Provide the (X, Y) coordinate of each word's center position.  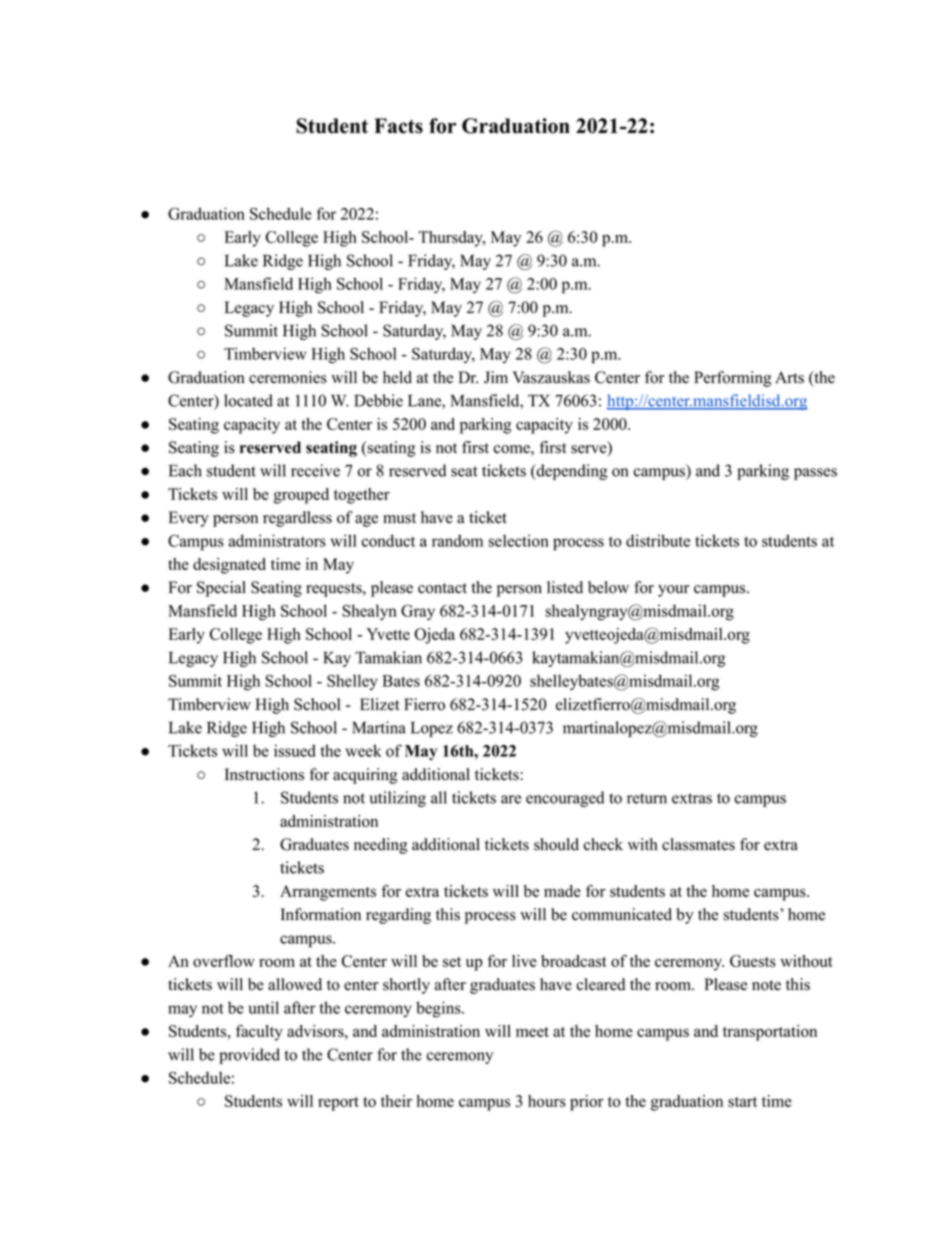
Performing (732, 379)
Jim (496, 377)
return (647, 798)
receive (315, 470)
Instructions (264, 774)
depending (571, 472)
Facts (398, 126)
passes (815, 474)
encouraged (565, 799)
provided (249, 1056)
